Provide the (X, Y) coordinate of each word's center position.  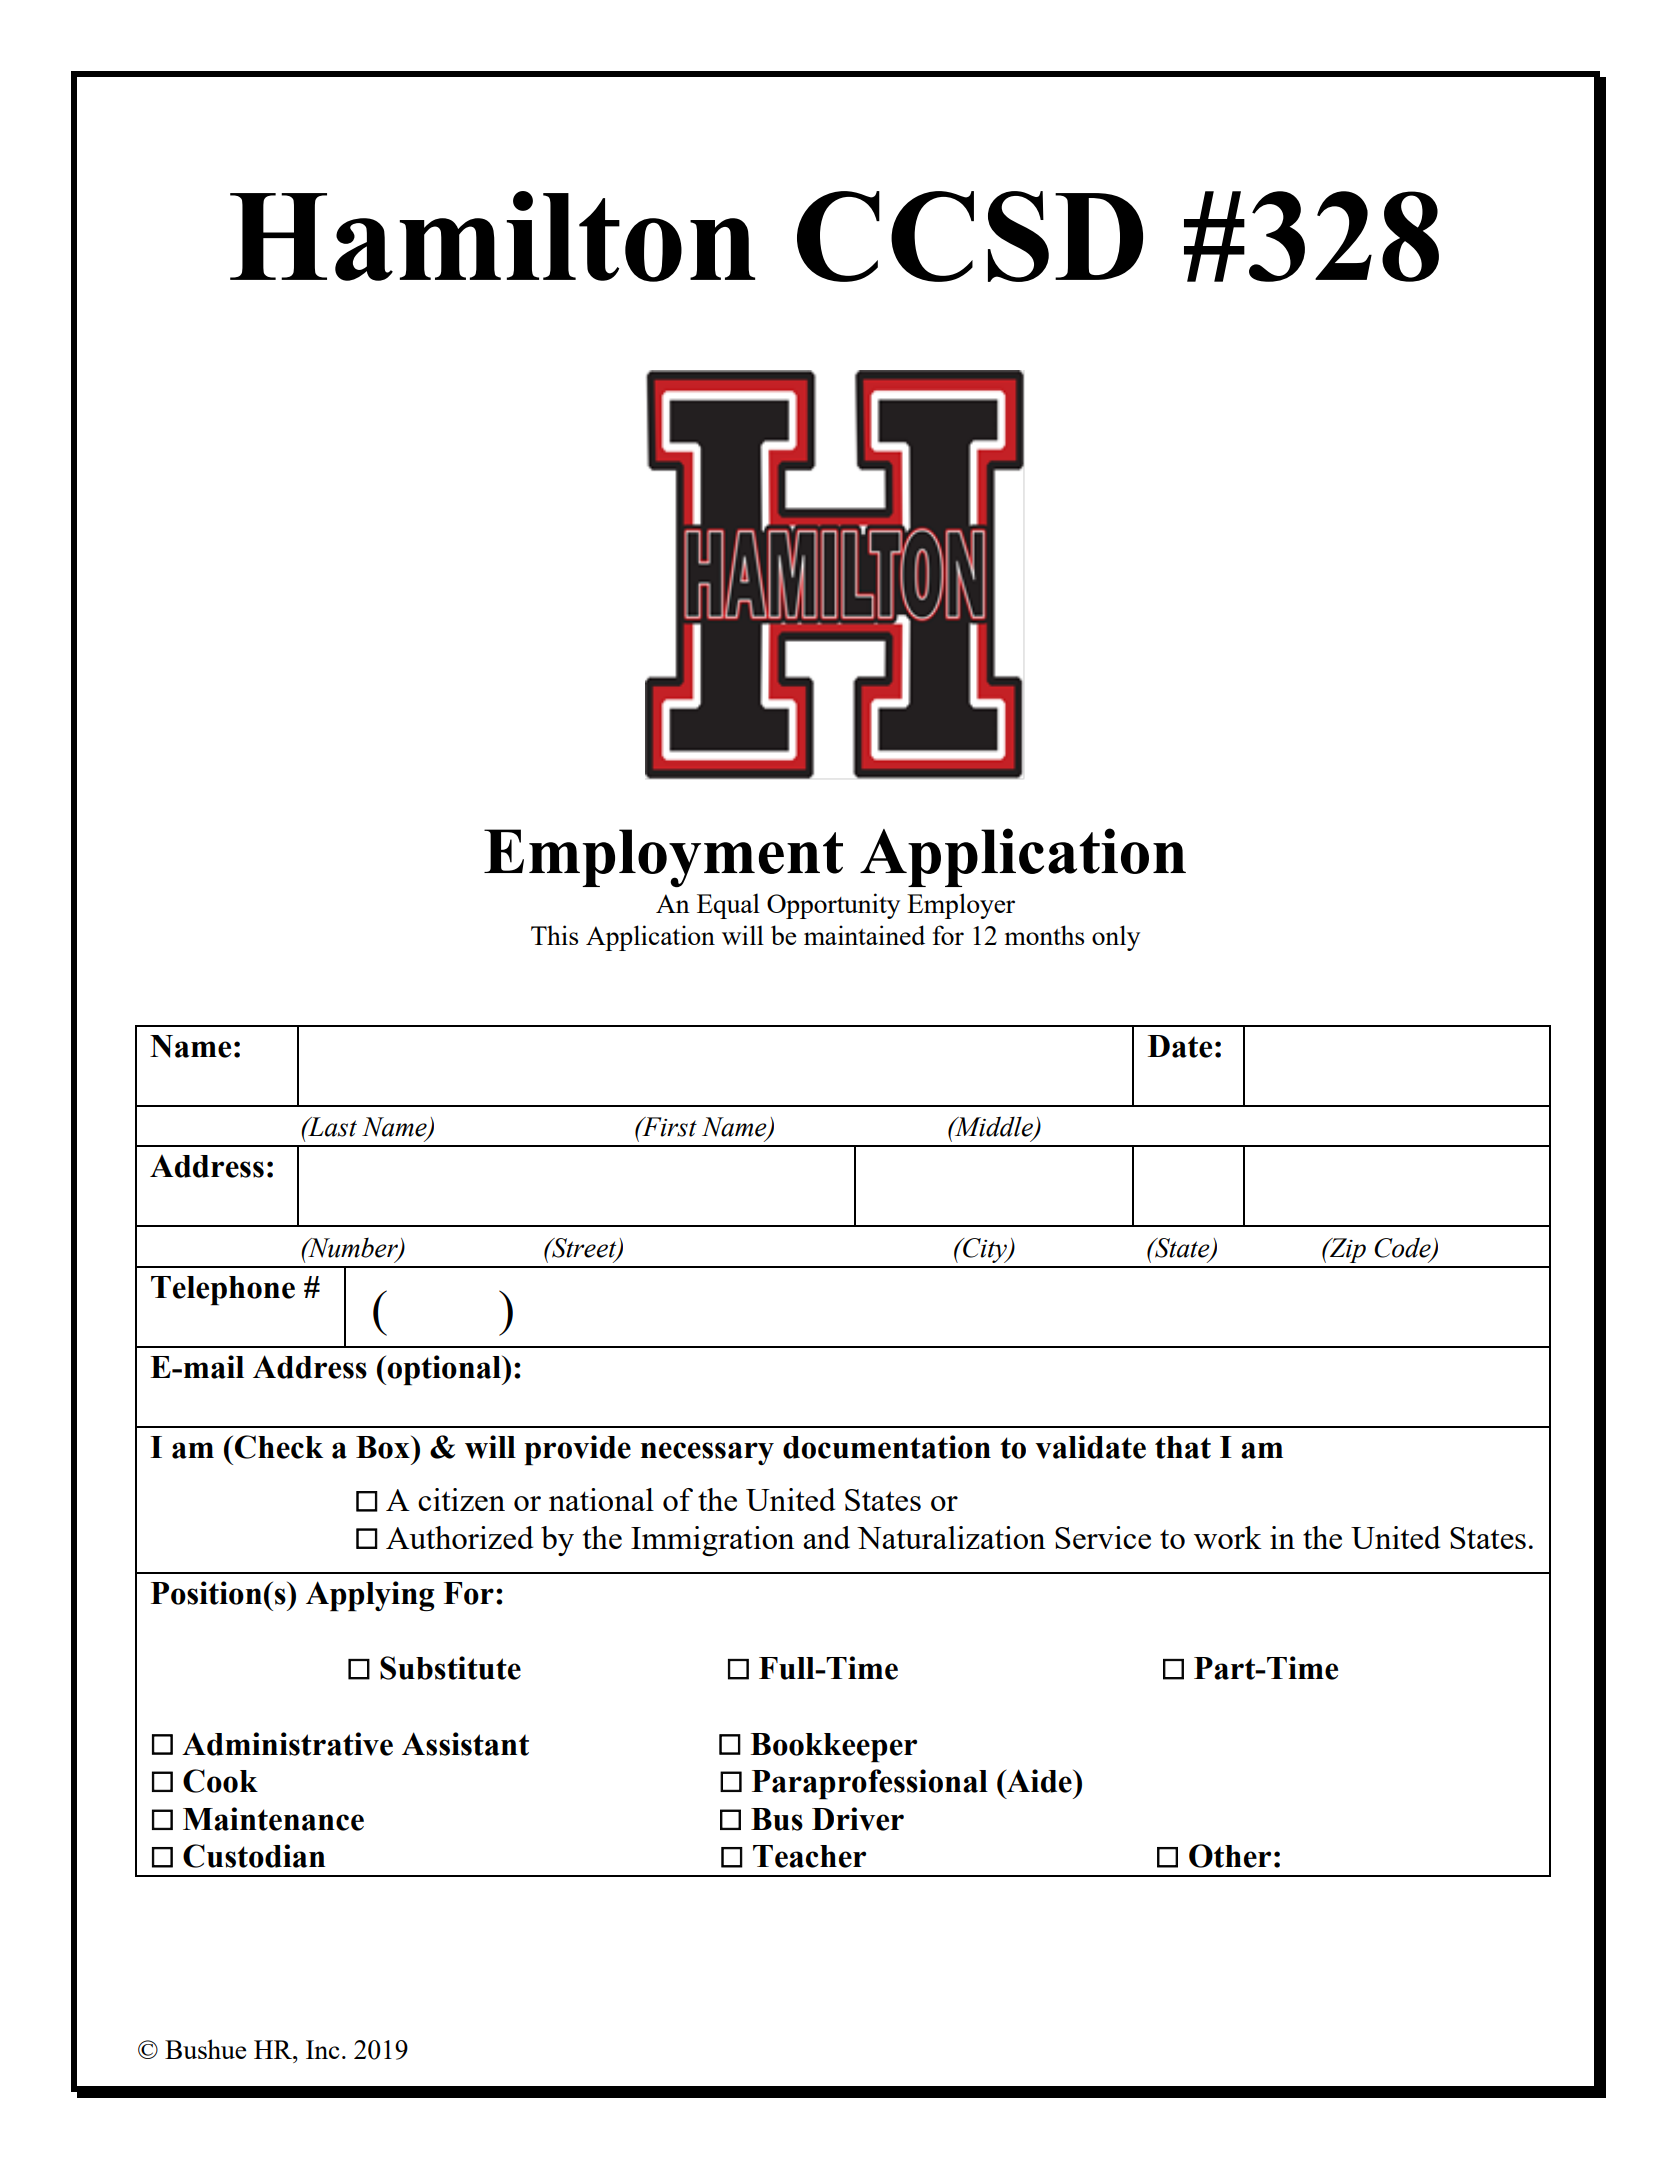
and (826, 1537)
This (554, 935)
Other (1230, 1856)
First (668, 1127)
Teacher (809, 1856)
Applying (370, 1596)
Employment (663, 858)
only (1116, 938)
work (1228, 1537)
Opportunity (833, 906)
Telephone (223, 1291)
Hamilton (492, 236)
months (1044, 935)
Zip (1347, 1250)
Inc (323, 2049)
